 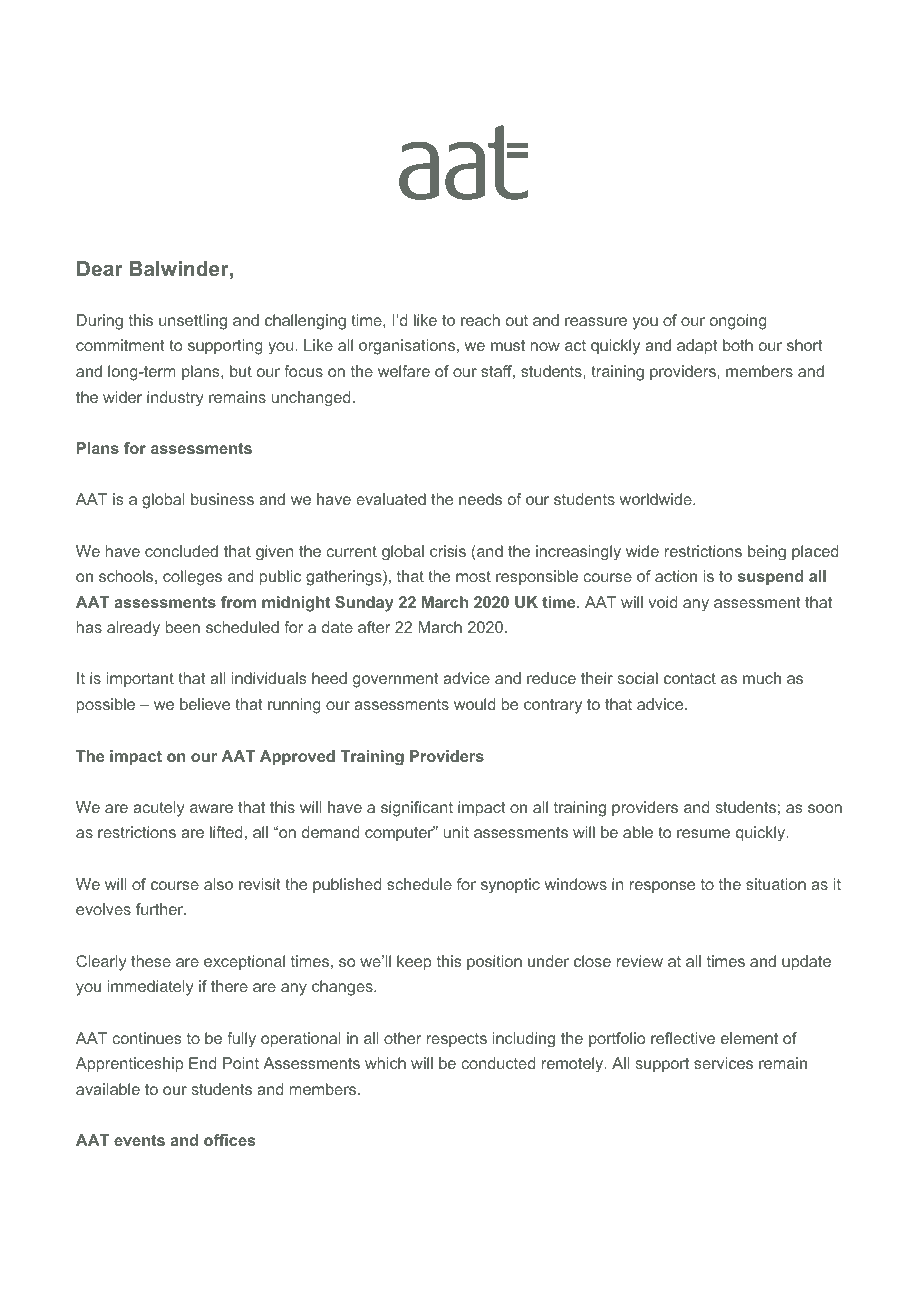 I want to click on events, so click(x=139, y=1140).
